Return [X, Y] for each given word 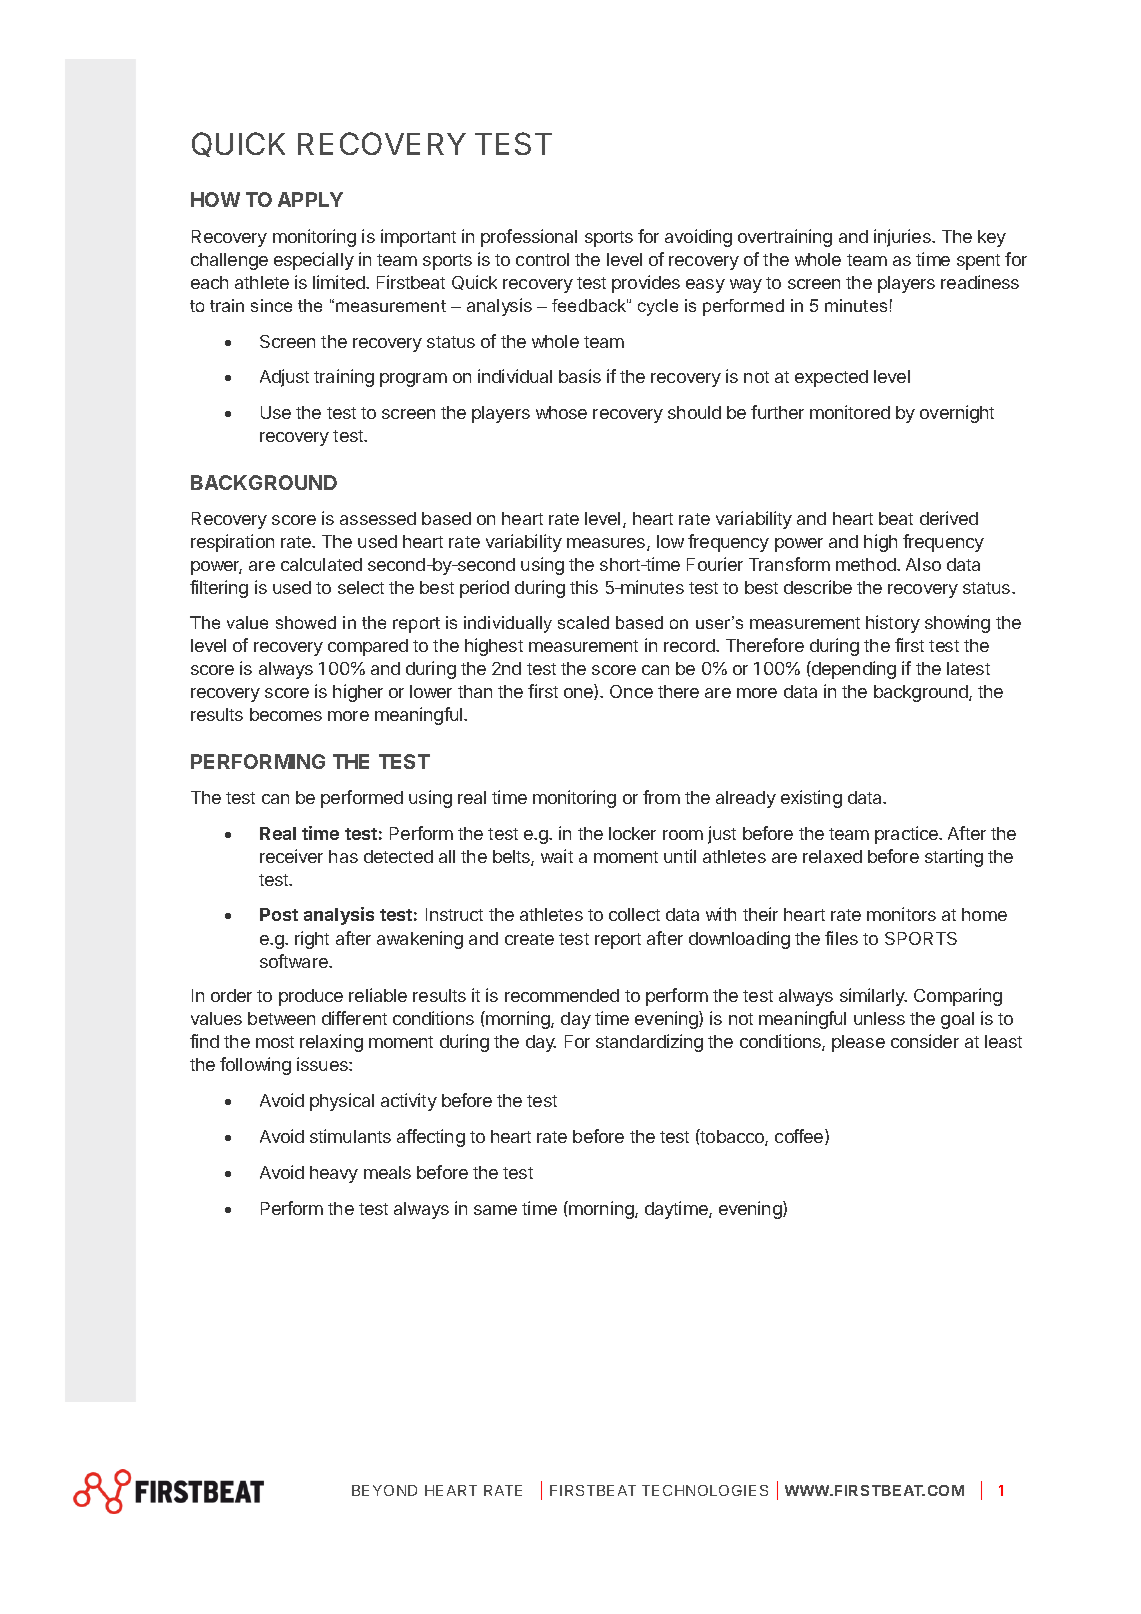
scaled [583, 622]
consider [925, 1041]
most [275, 1042]
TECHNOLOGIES [705, 1490]
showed [306, 622]
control [542, 259]
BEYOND [384, 1490]
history [893, 624]
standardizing [649, 1043]
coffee [800, 1137]
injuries [903, 238]
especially [314, 261]
